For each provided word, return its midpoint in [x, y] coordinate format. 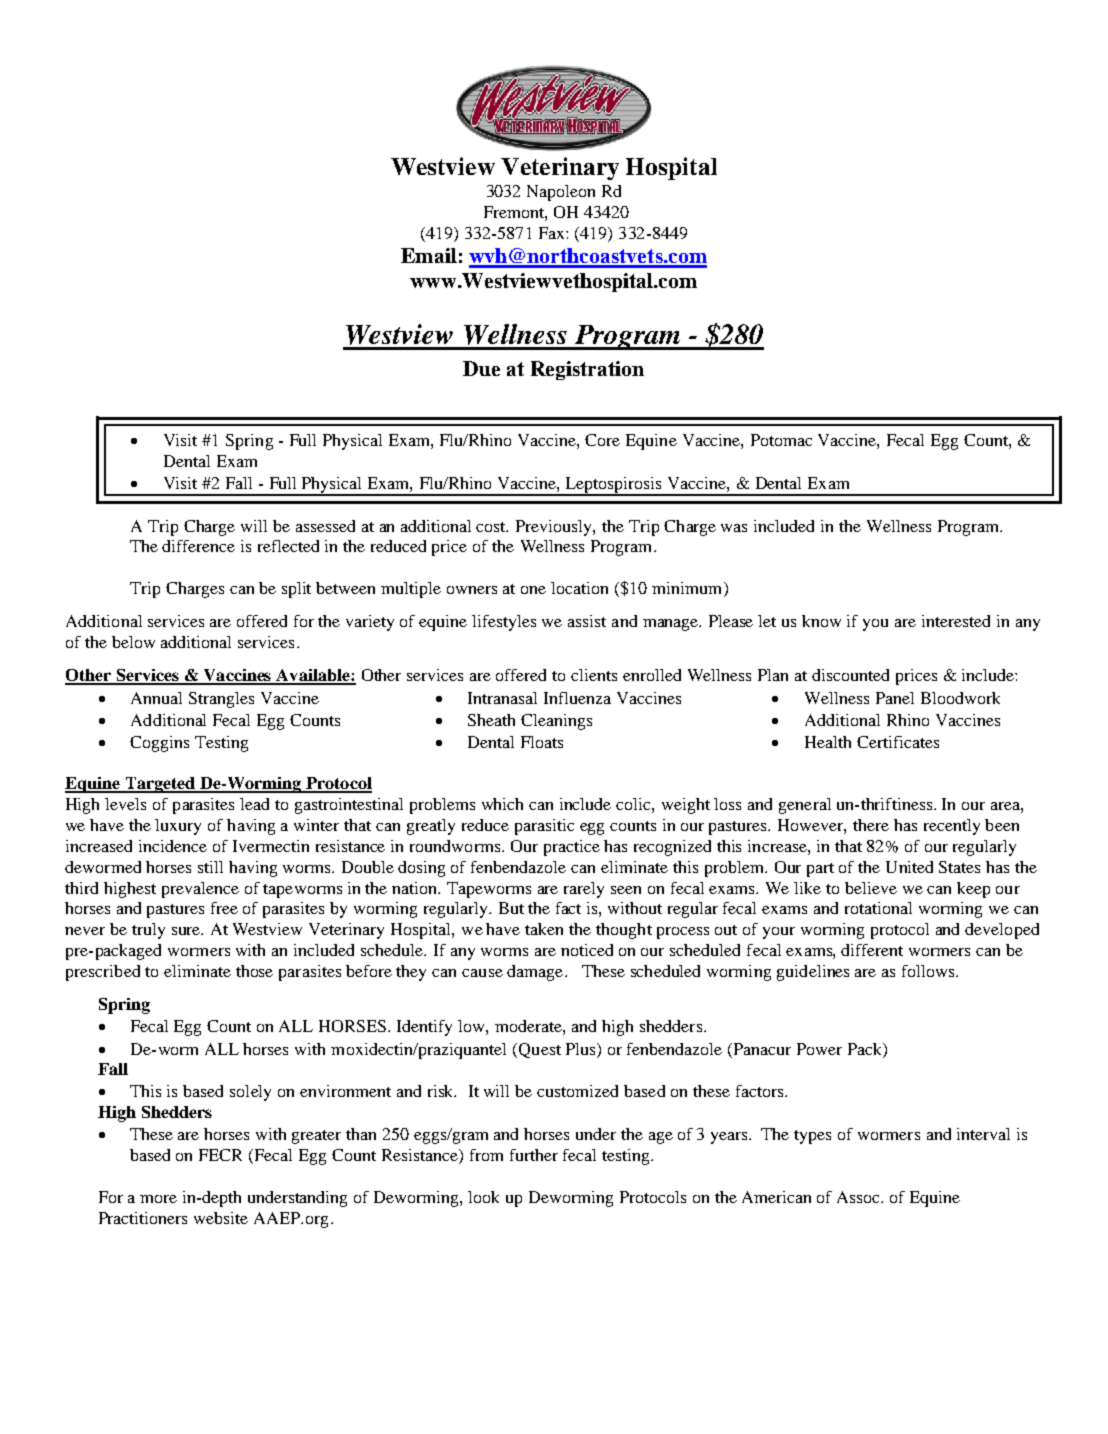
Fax [553, 233]
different [872, 950]
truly [148, 931]
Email [429, 255]
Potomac [781, 440]
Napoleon [561, 193]
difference [198, 546]
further [534, 1155]
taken [544, 929]
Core [602, 440]
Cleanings [556, 722]
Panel [895, 698]
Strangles [221, 700]
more [158, 1199]
